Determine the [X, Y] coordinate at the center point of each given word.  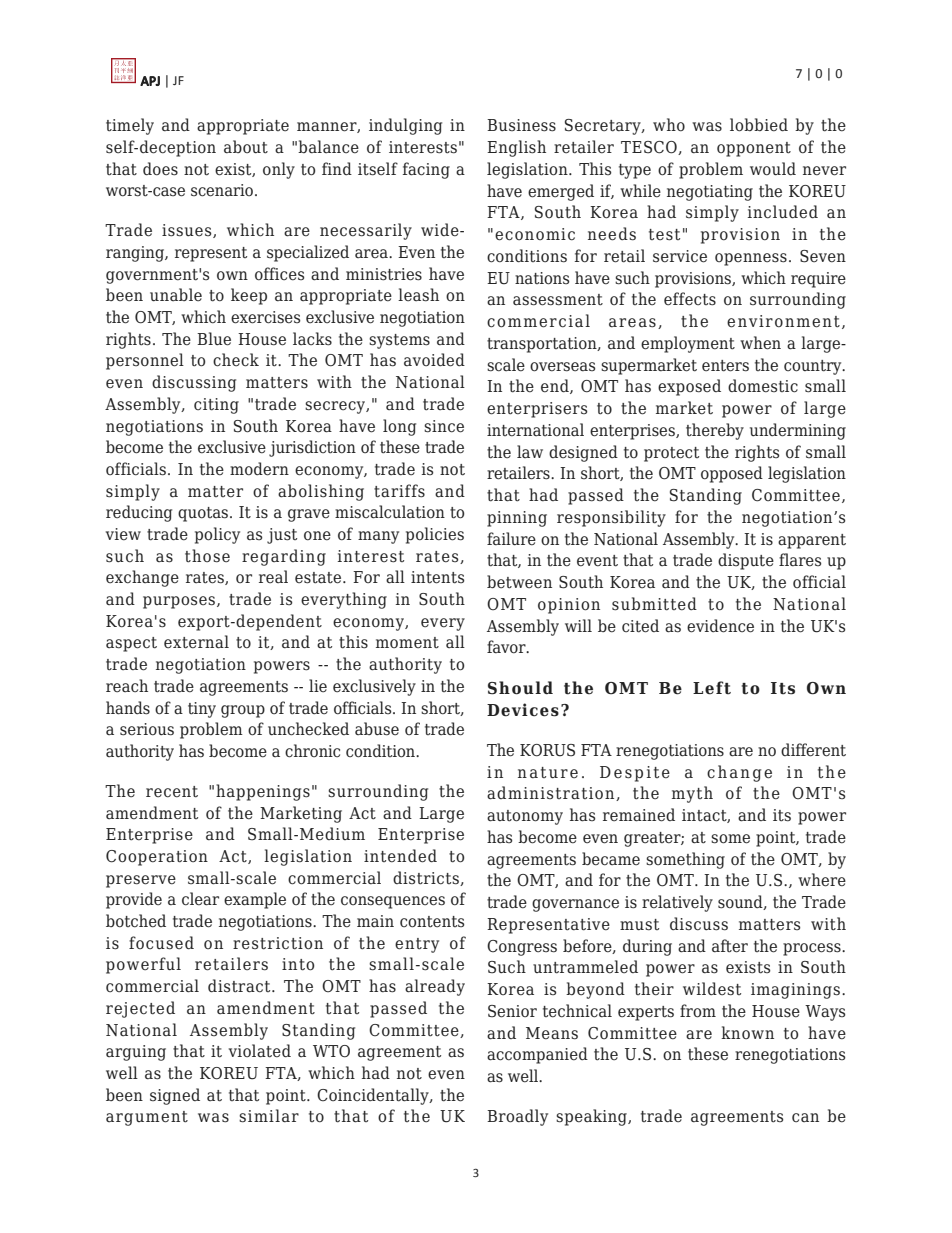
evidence [720, 626]
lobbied [759, 125]
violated [260, 1051]
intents [437, 577]
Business [521, 125]
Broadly [517, 1117]
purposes [180, 602]
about [246, 147]
